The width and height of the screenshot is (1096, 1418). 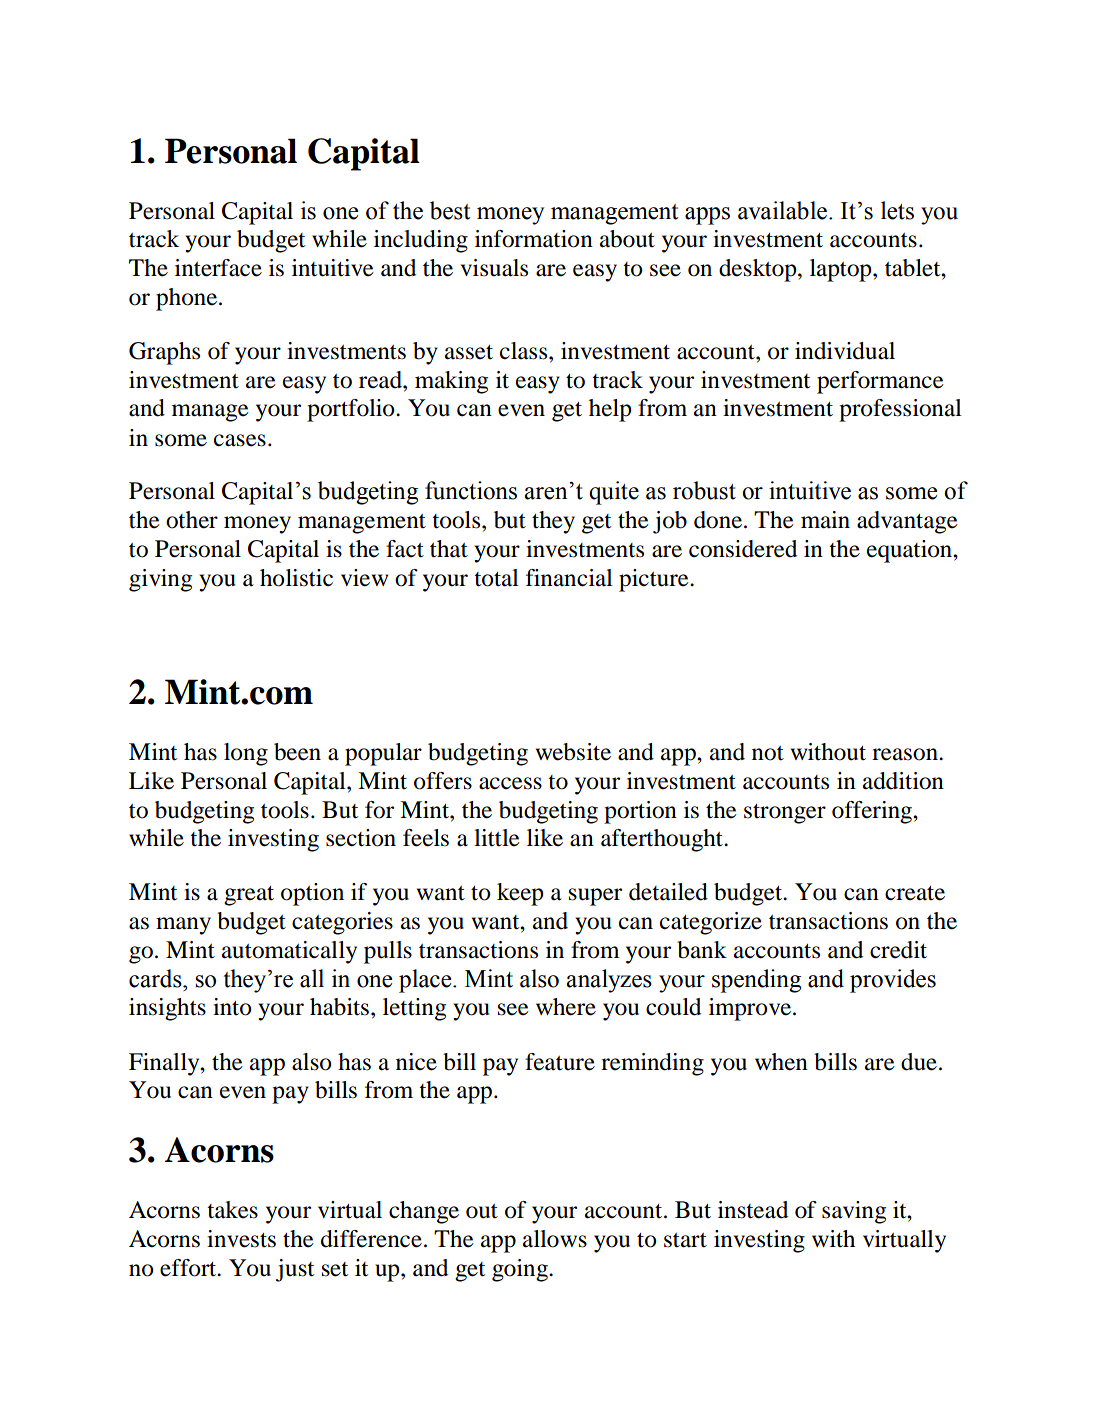 What do you see at coordinates (573, 752) in the screenshot?
I see `website` at bounding box center [573, 752].
